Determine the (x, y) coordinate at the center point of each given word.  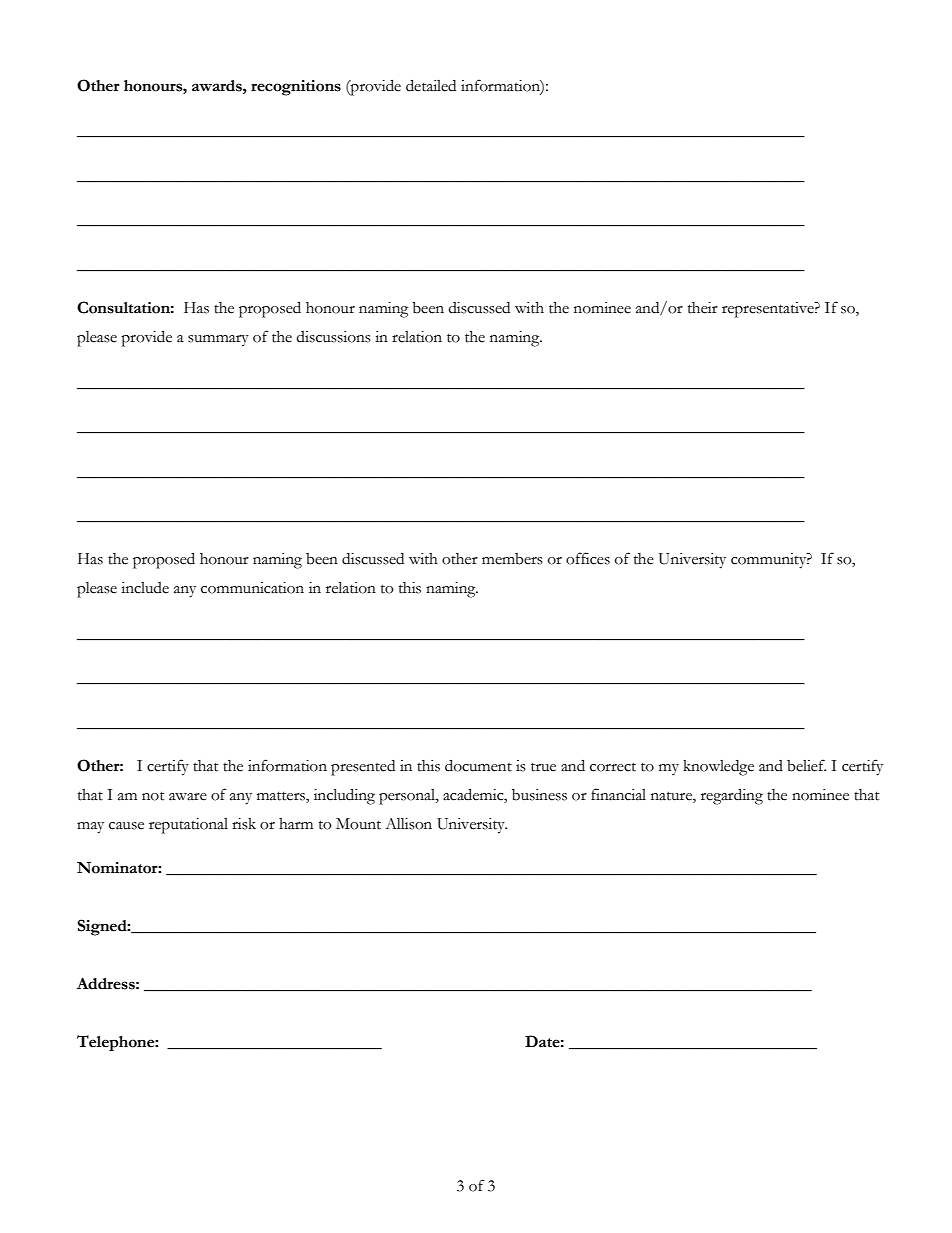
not (153, 796)
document (478, 765)
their (703, 308)
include (145, 588)
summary (218, 341)
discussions (333, 337)
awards (218, 86)
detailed (431, 85)
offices (588, 558)
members (512, 559)
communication (252, 588)
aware (188, 797)
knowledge (718, 768)
